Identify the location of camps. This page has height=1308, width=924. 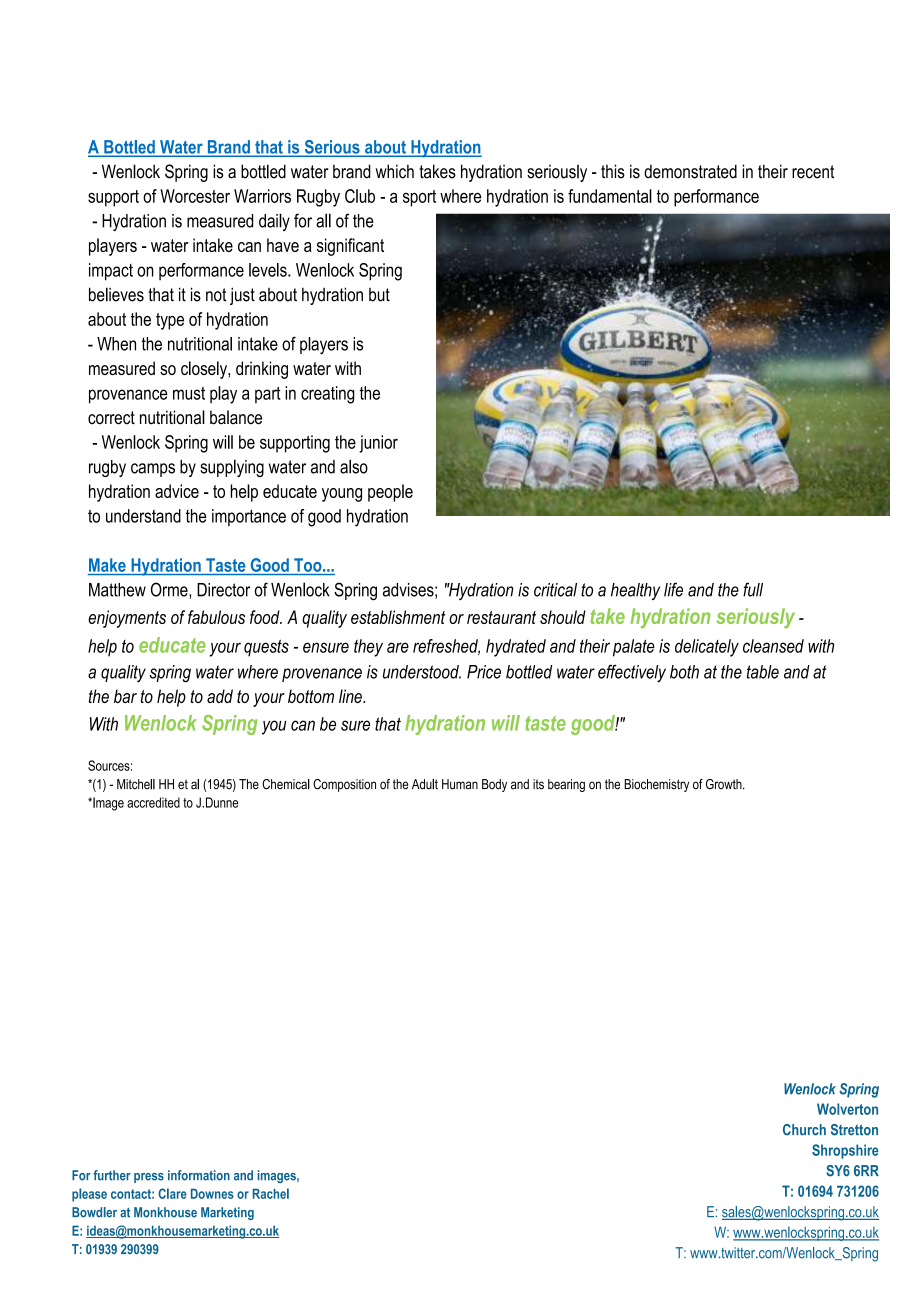
(153, 470).
